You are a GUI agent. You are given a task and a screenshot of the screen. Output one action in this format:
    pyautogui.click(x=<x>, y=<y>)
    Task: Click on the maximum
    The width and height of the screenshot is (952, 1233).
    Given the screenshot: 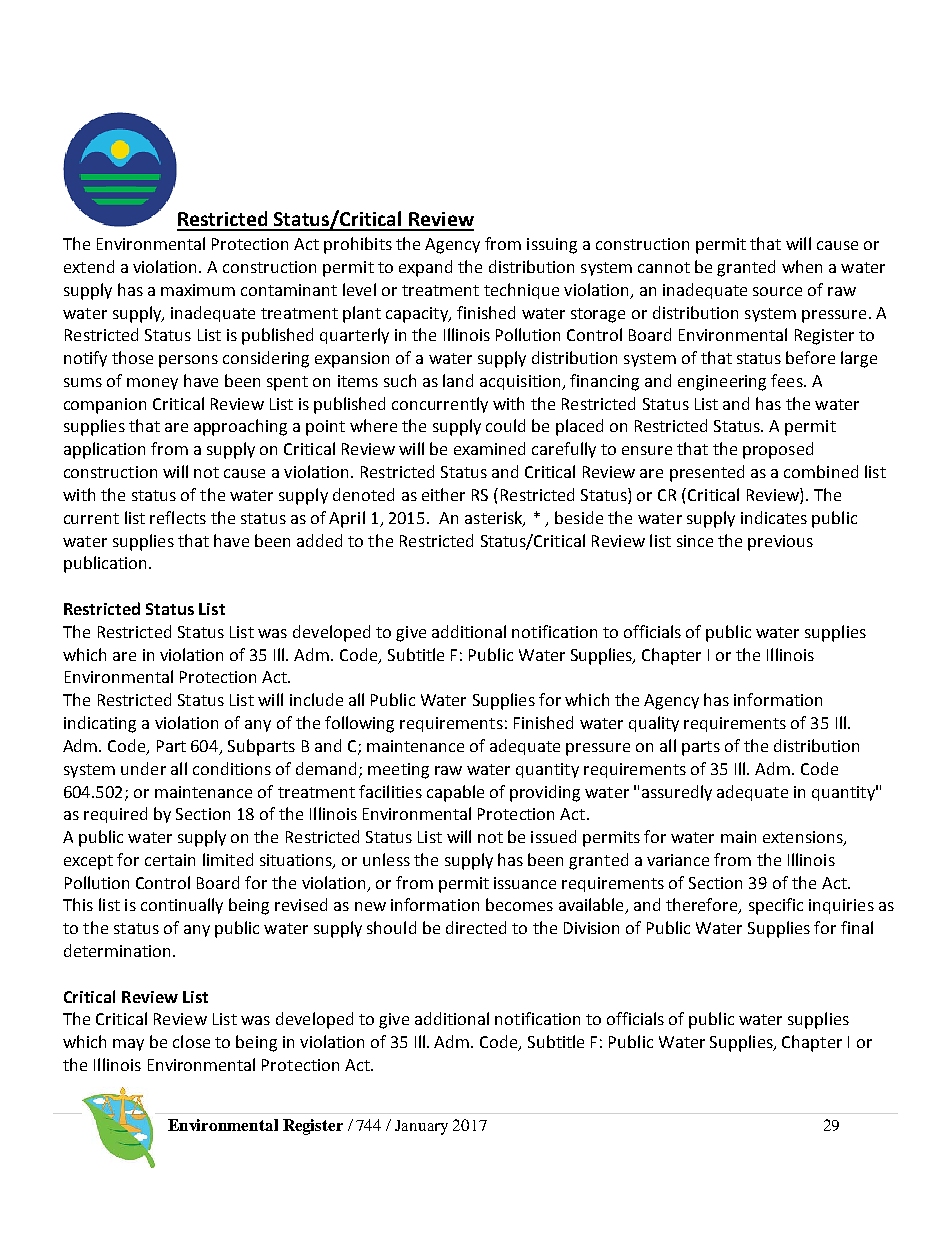 What is the action you would take?
    pyautogui.click(x=198, y=290)
